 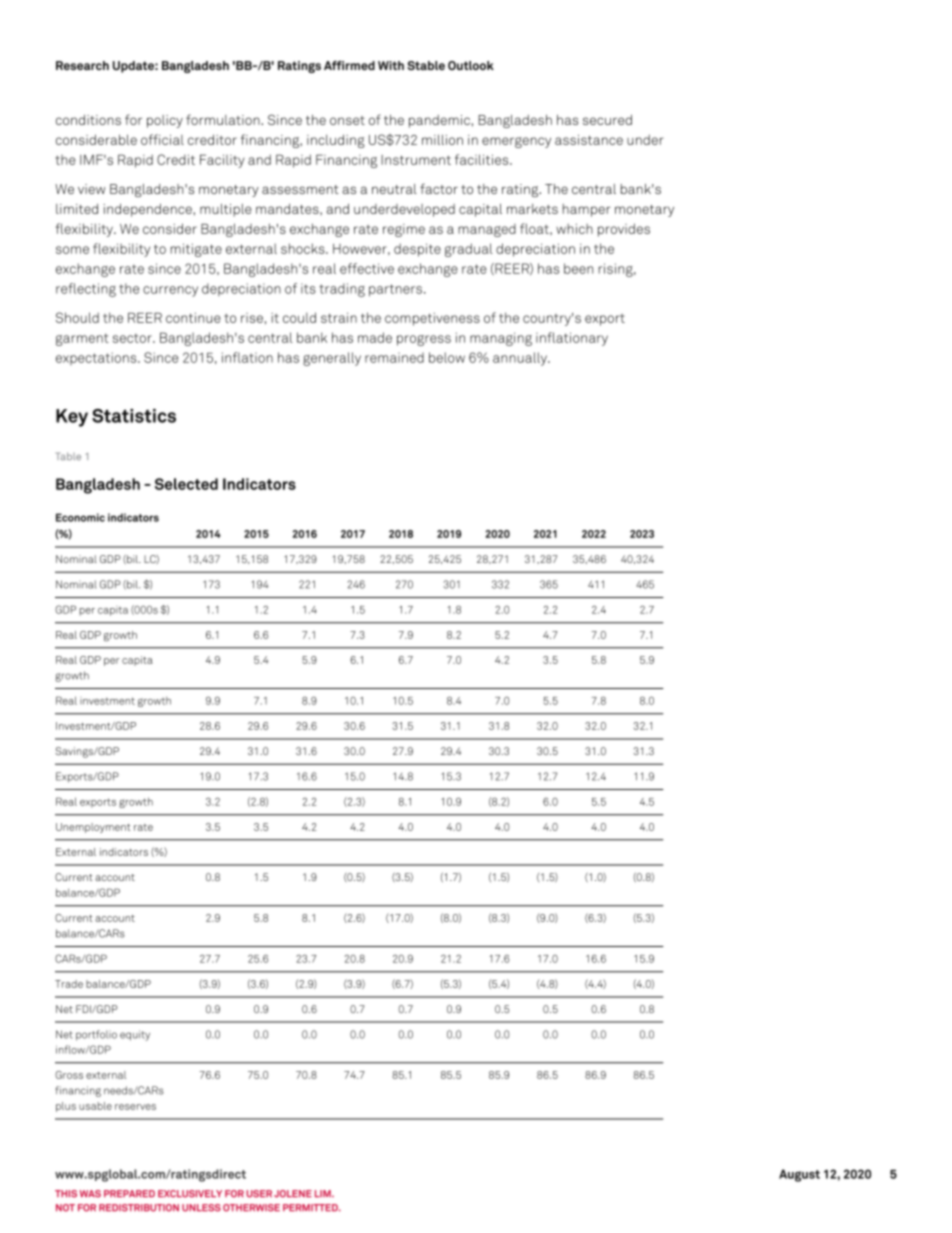 What do you see at coordinates (440, 121) in the page?
I see `pandemic` at bounding box center [440, 121].
